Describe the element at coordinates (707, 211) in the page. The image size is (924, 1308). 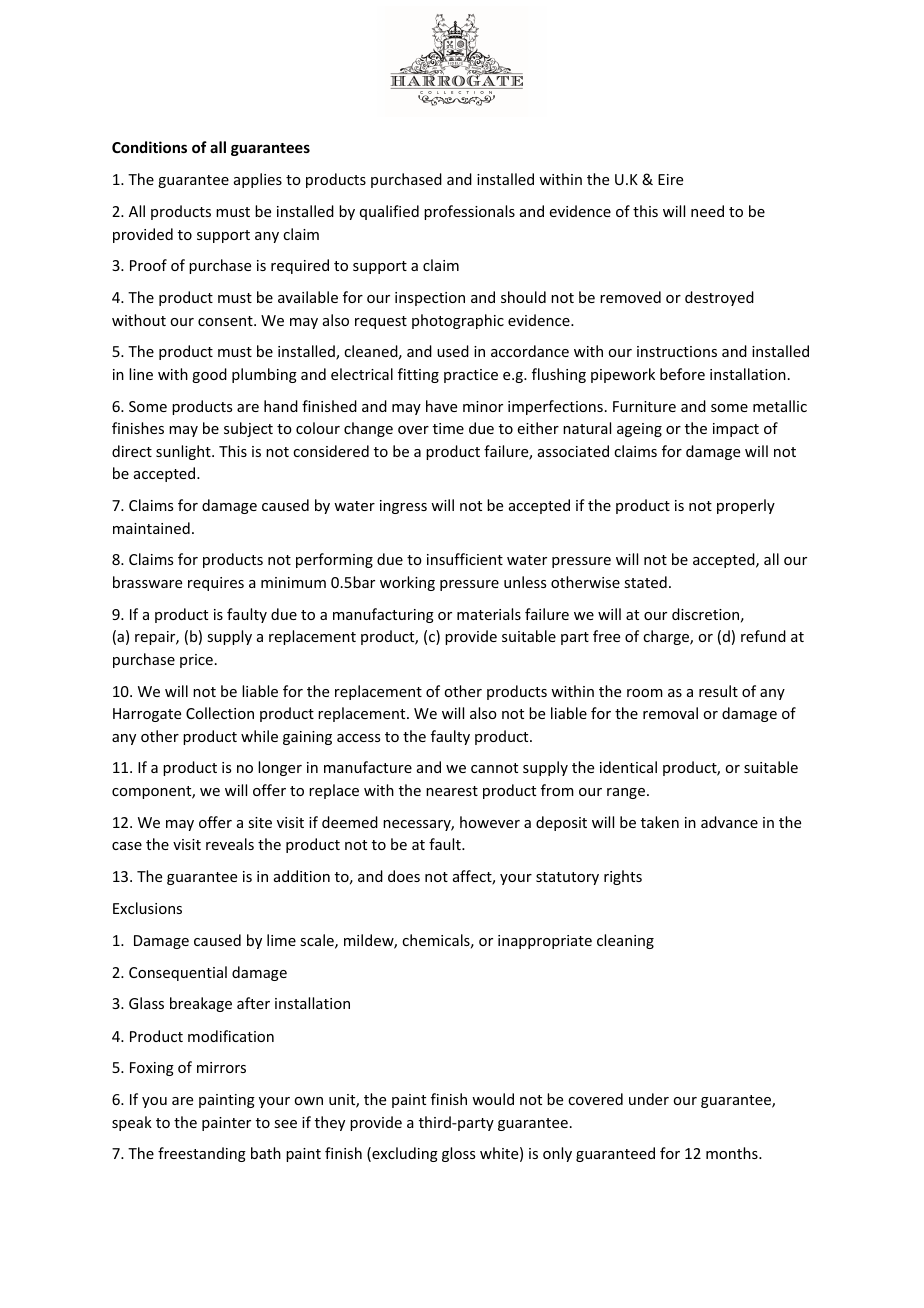
I see `need` at that location.
